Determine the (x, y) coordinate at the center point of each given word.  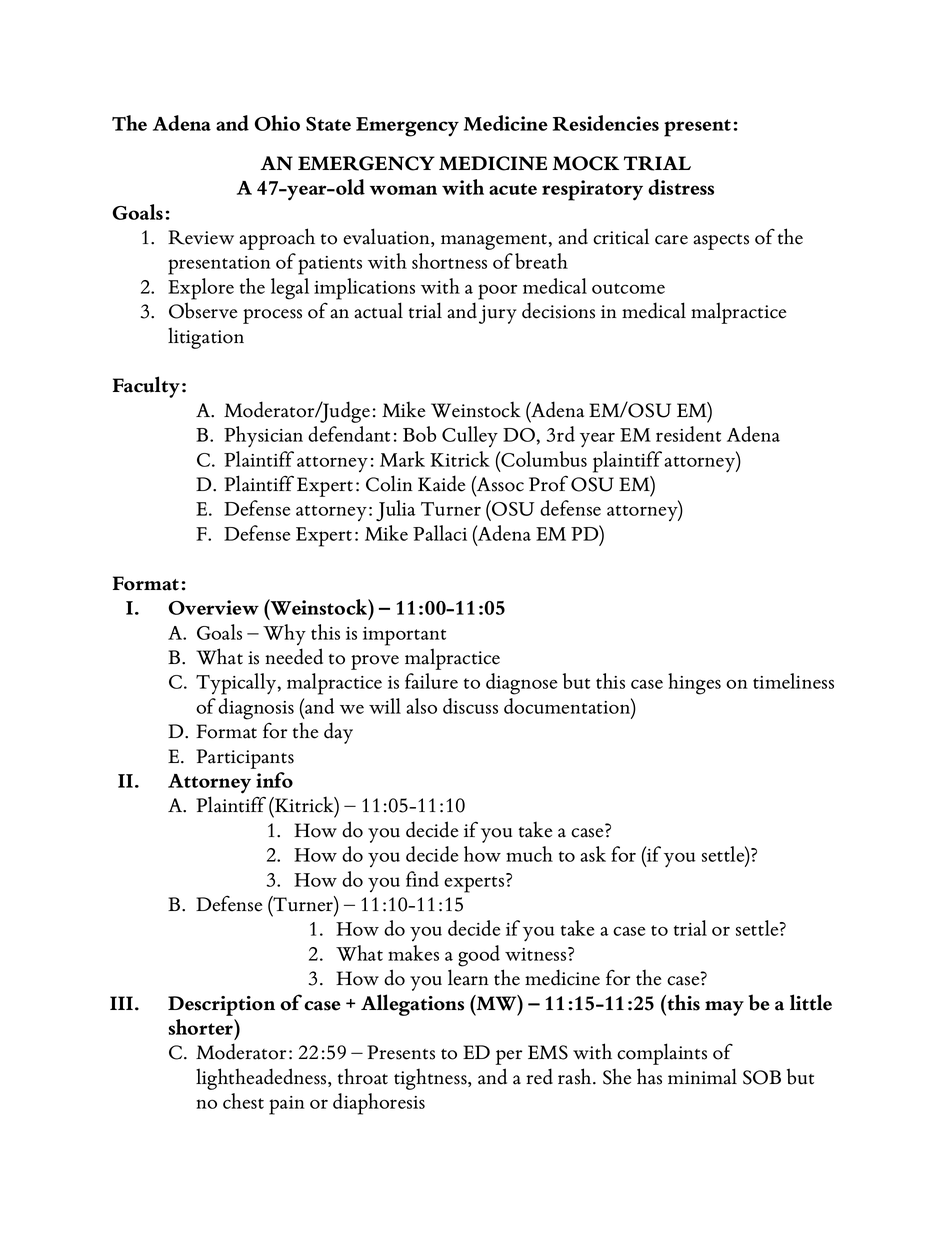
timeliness (793, 681)
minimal (702, 1076)
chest (243, 1101)
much (529, 854)
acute (513, 189)
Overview (214, 607)
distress (681, 187)
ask (593, 854)
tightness (431, 1079)
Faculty (146, 387)
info (274, 780)
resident (688, 434)
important (404, 636)
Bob (419, 434)
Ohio (277, 123)
